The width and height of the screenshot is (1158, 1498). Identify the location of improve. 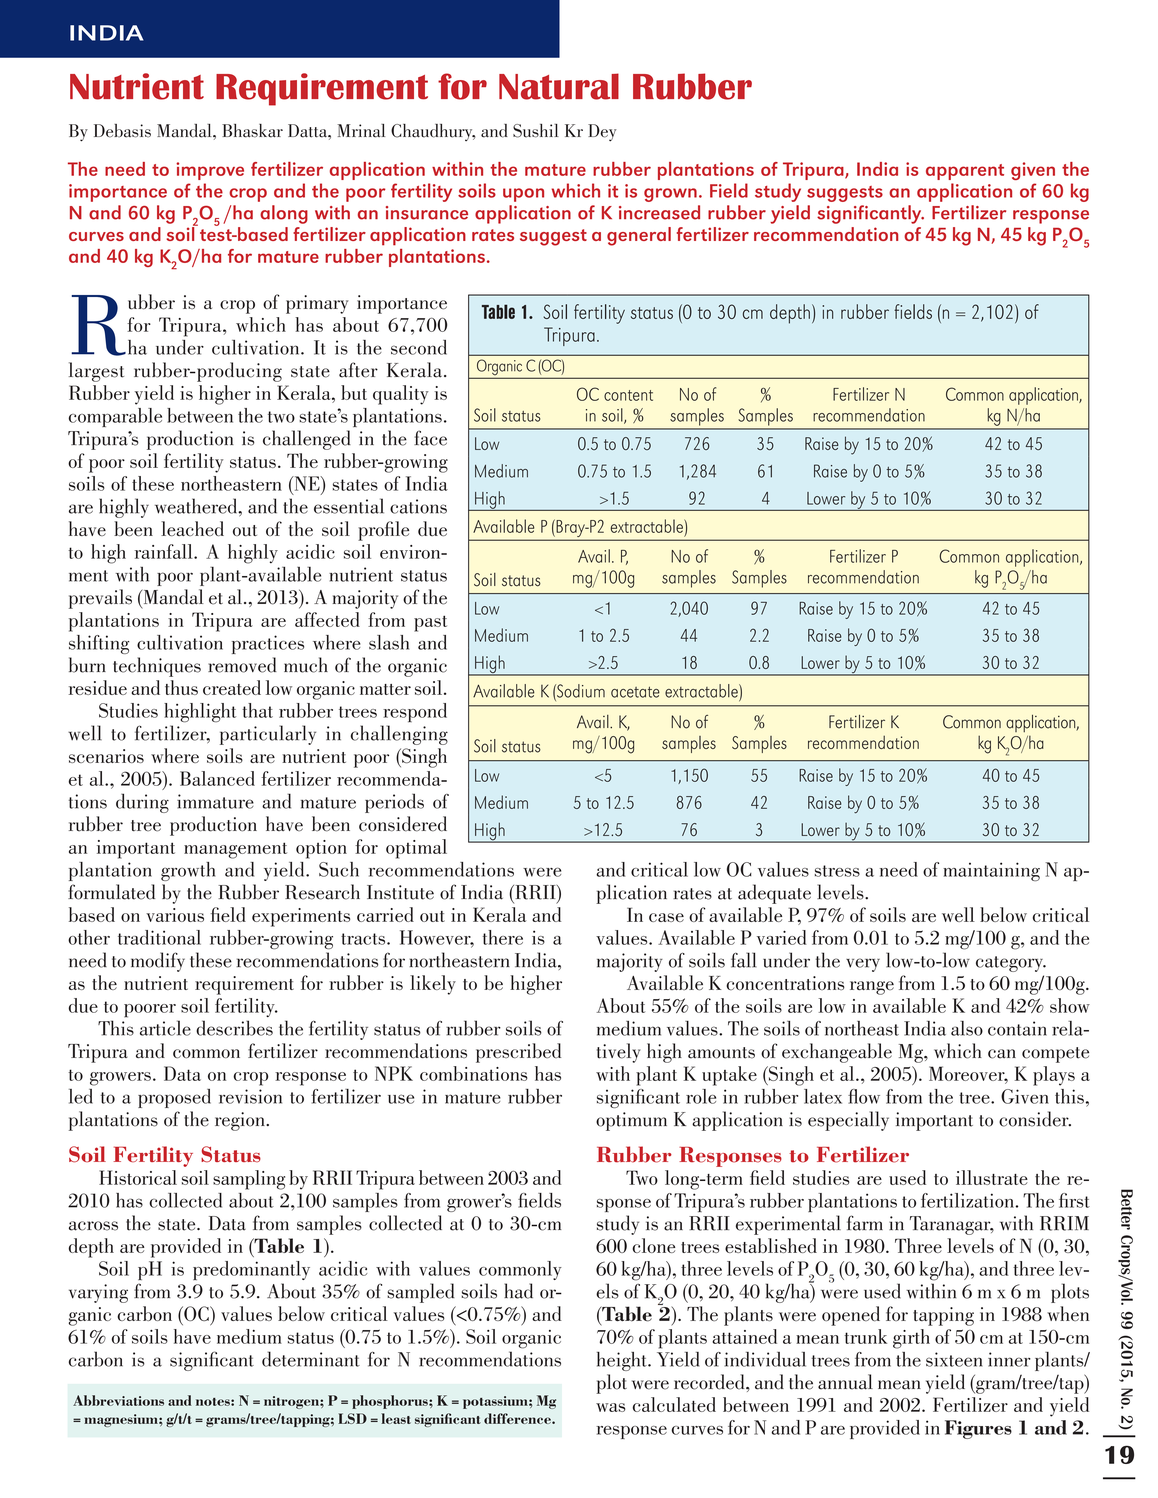
(210, 171).
